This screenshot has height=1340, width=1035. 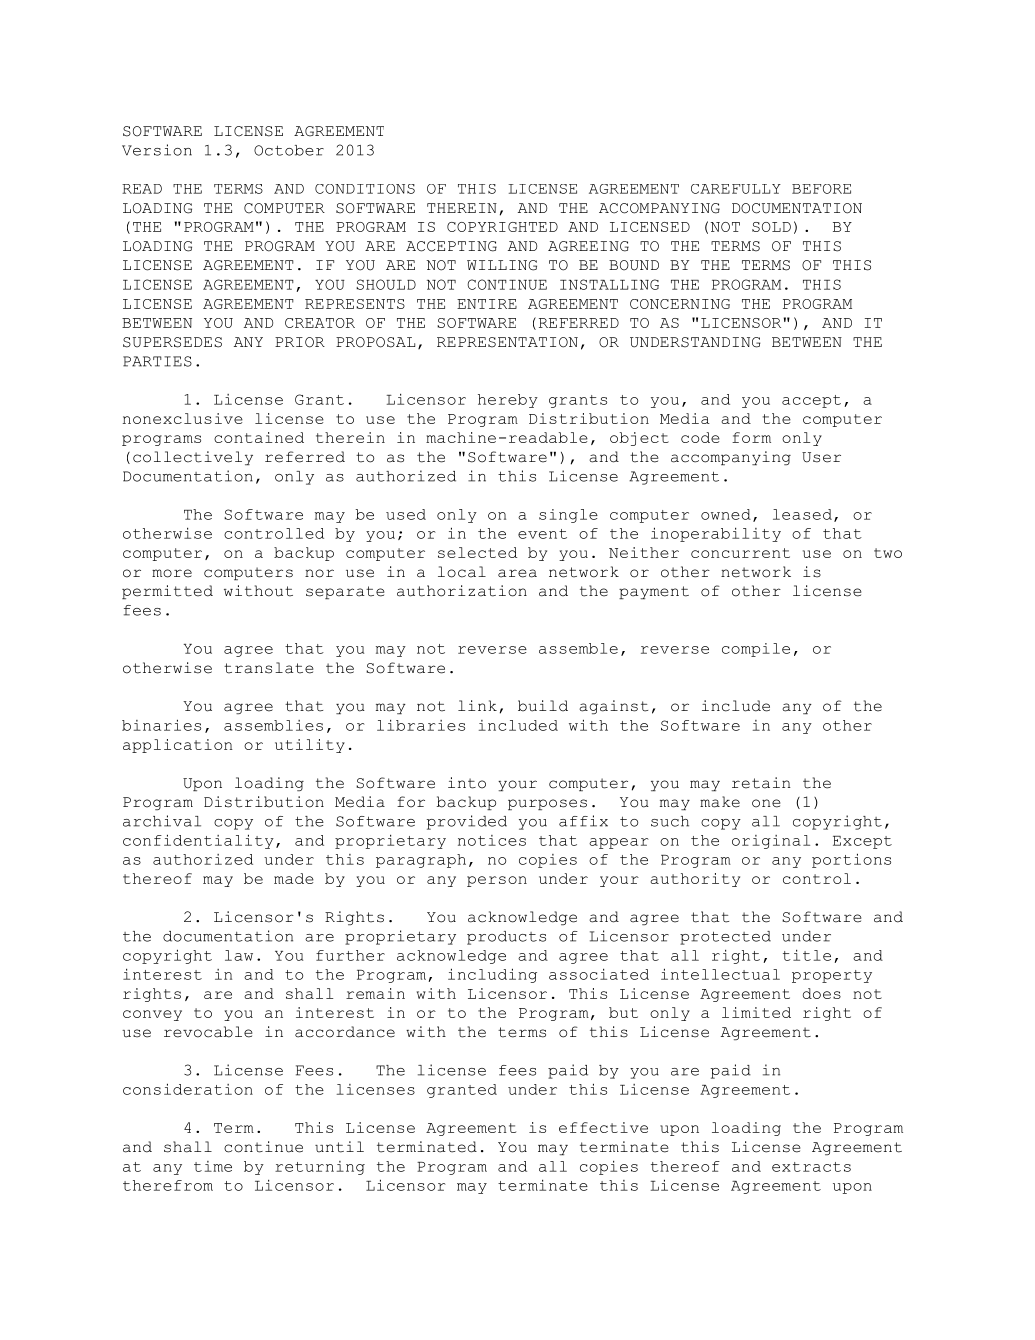 What do you see at coordinates (289, 150) in the screenshot?
I see `October` at bounding box center [289, 150].
